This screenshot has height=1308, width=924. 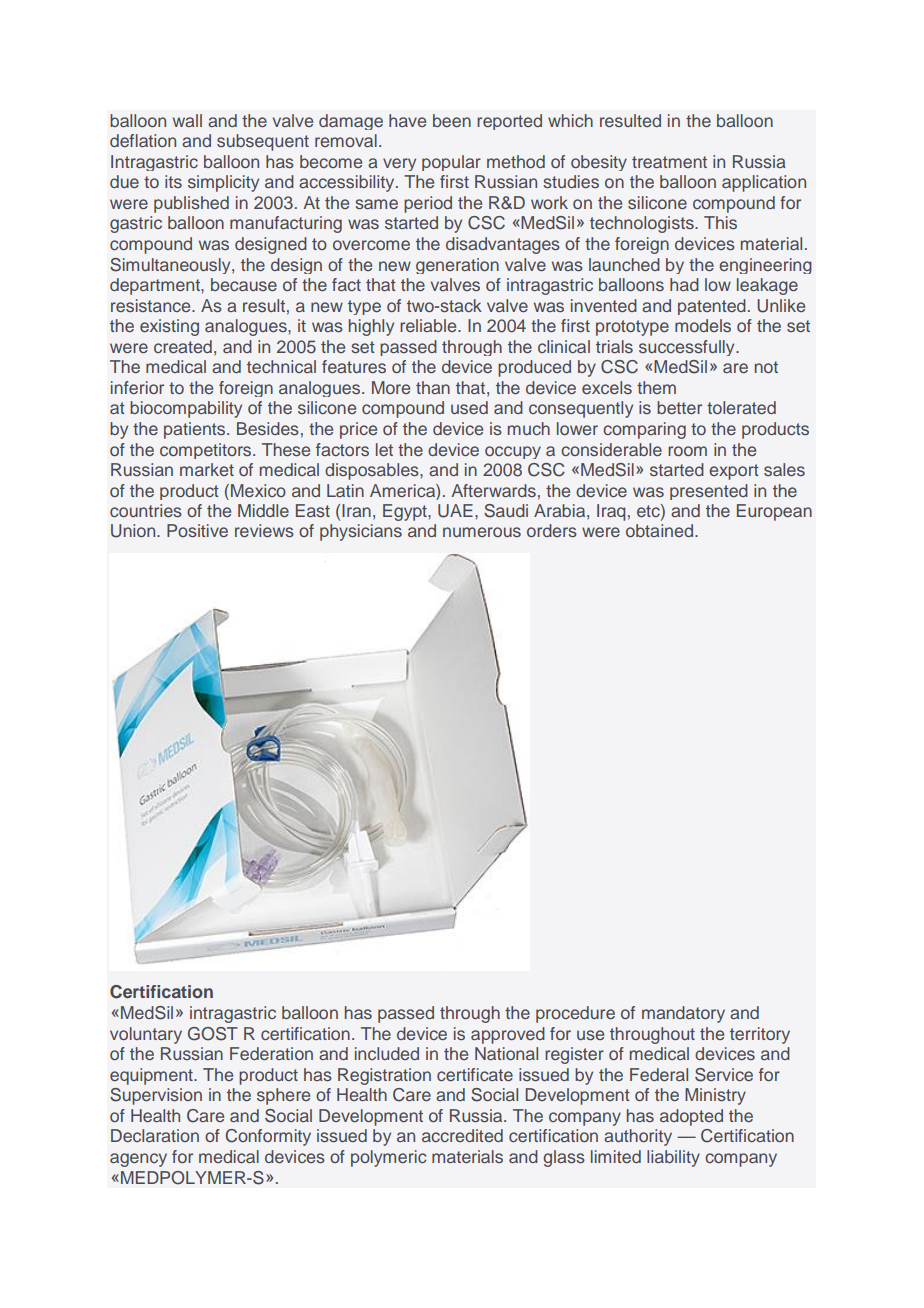 I want to click on wall, so click(x=187, y=120).
